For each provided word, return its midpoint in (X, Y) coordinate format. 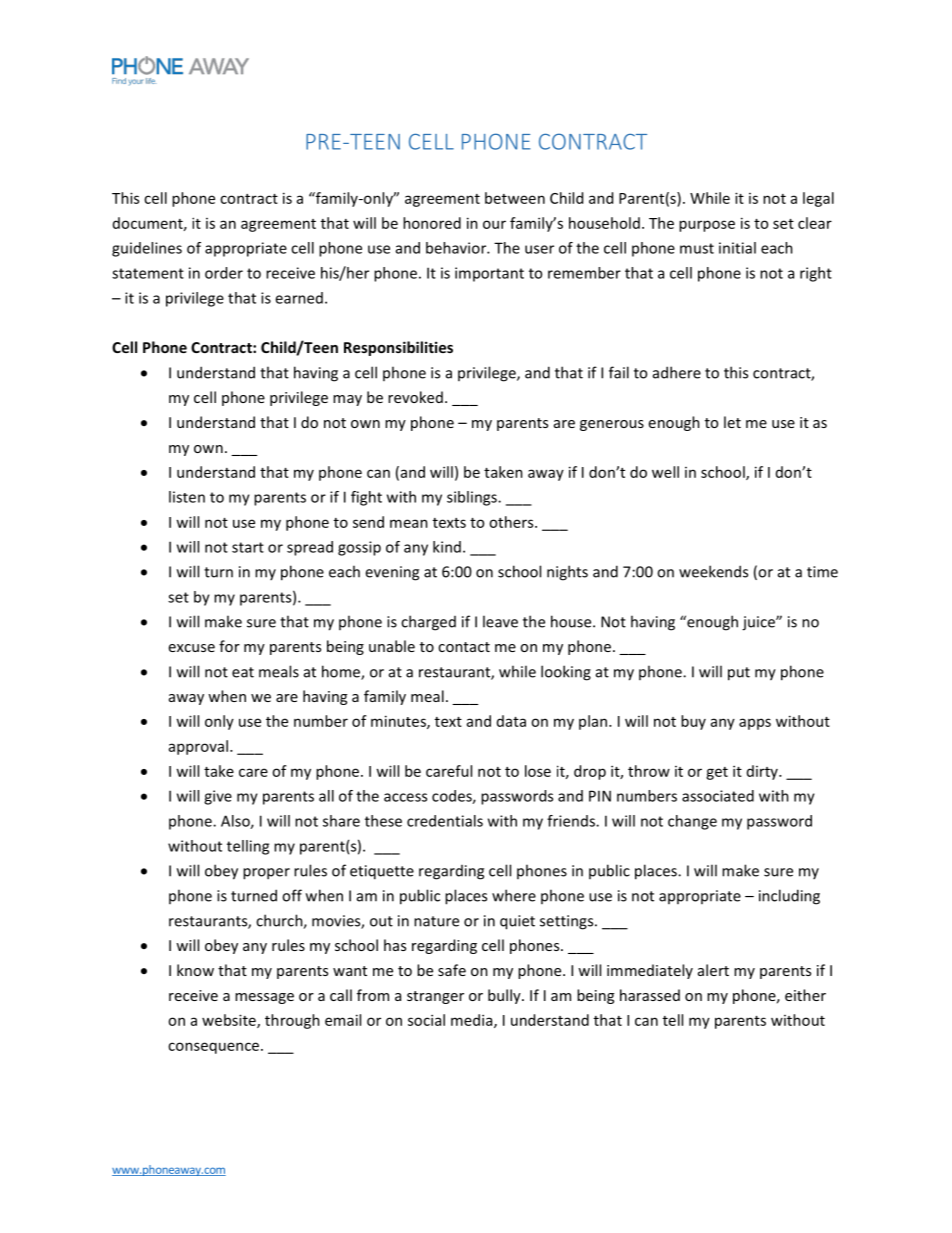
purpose (707, 226)
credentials (445, 821)
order (224, 273)
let (732, 422)
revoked (415, 397)
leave (500, 621)
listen (187, 497)
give (218, 797)
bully (505, 996)
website (230, 1021)
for (229, 646)
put (739, 674)
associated (718, 796)
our (494, 224)
